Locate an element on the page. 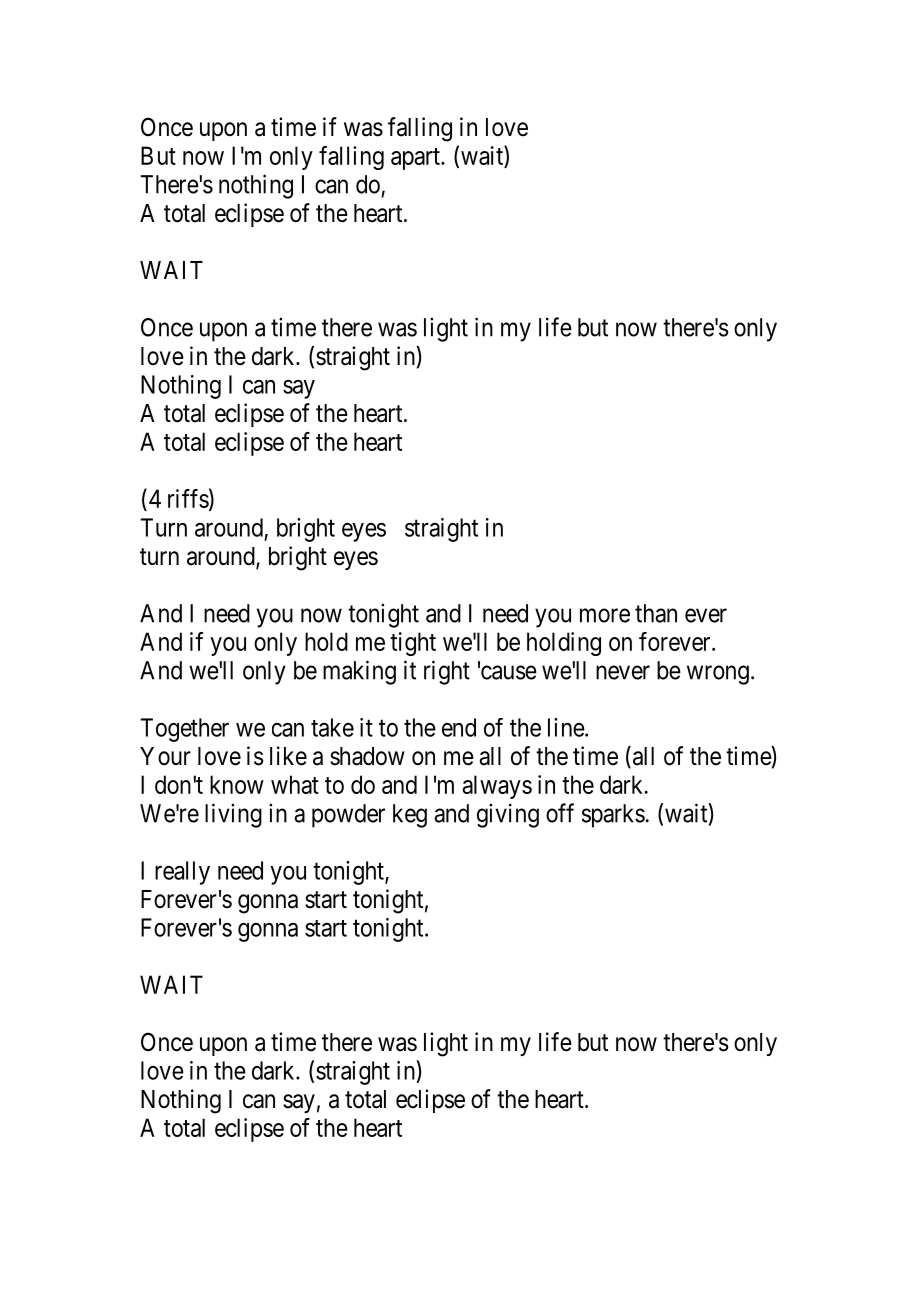  line is located at coordinates (566, 727).
